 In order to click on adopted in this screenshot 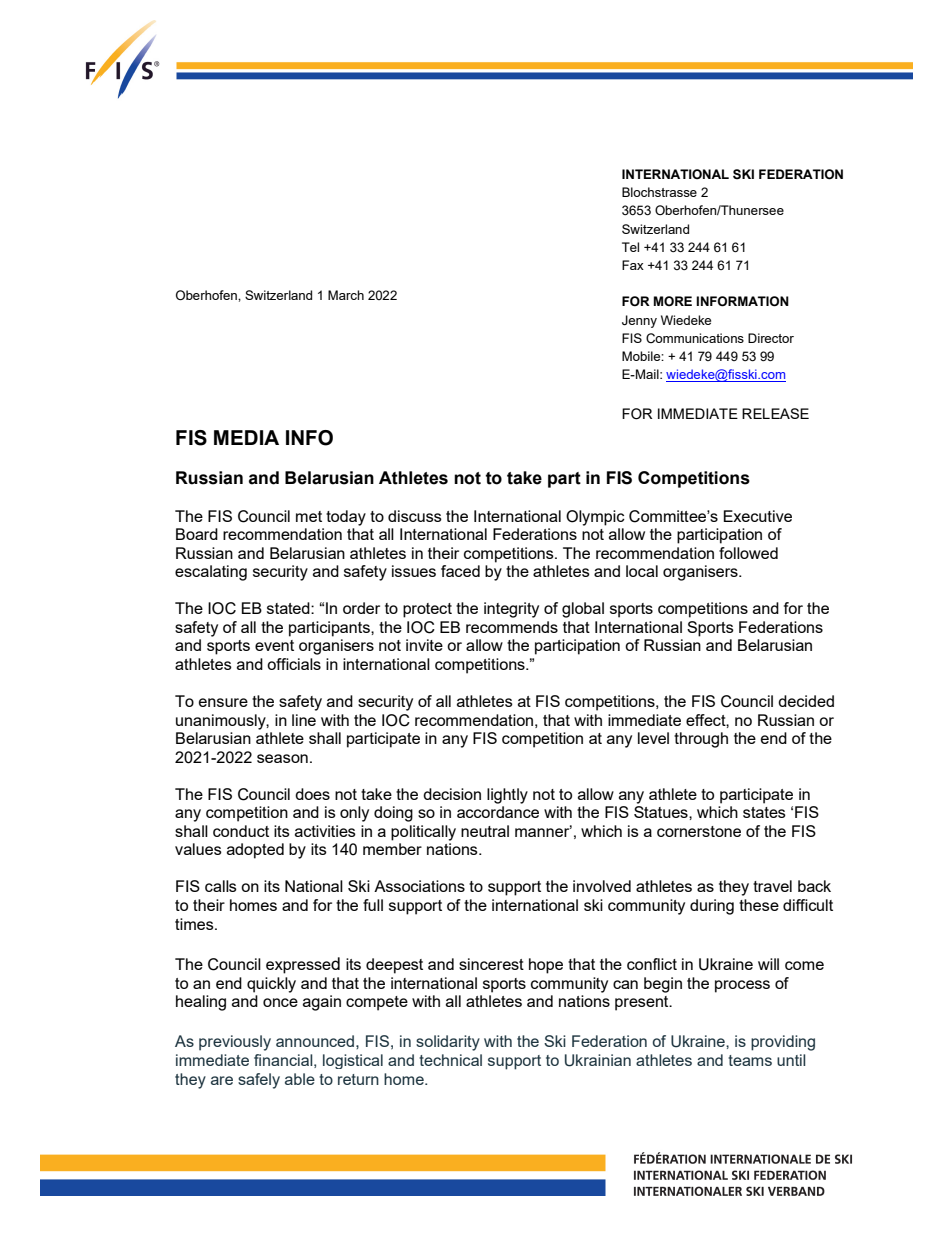, I will do `click(255, 851)`.
